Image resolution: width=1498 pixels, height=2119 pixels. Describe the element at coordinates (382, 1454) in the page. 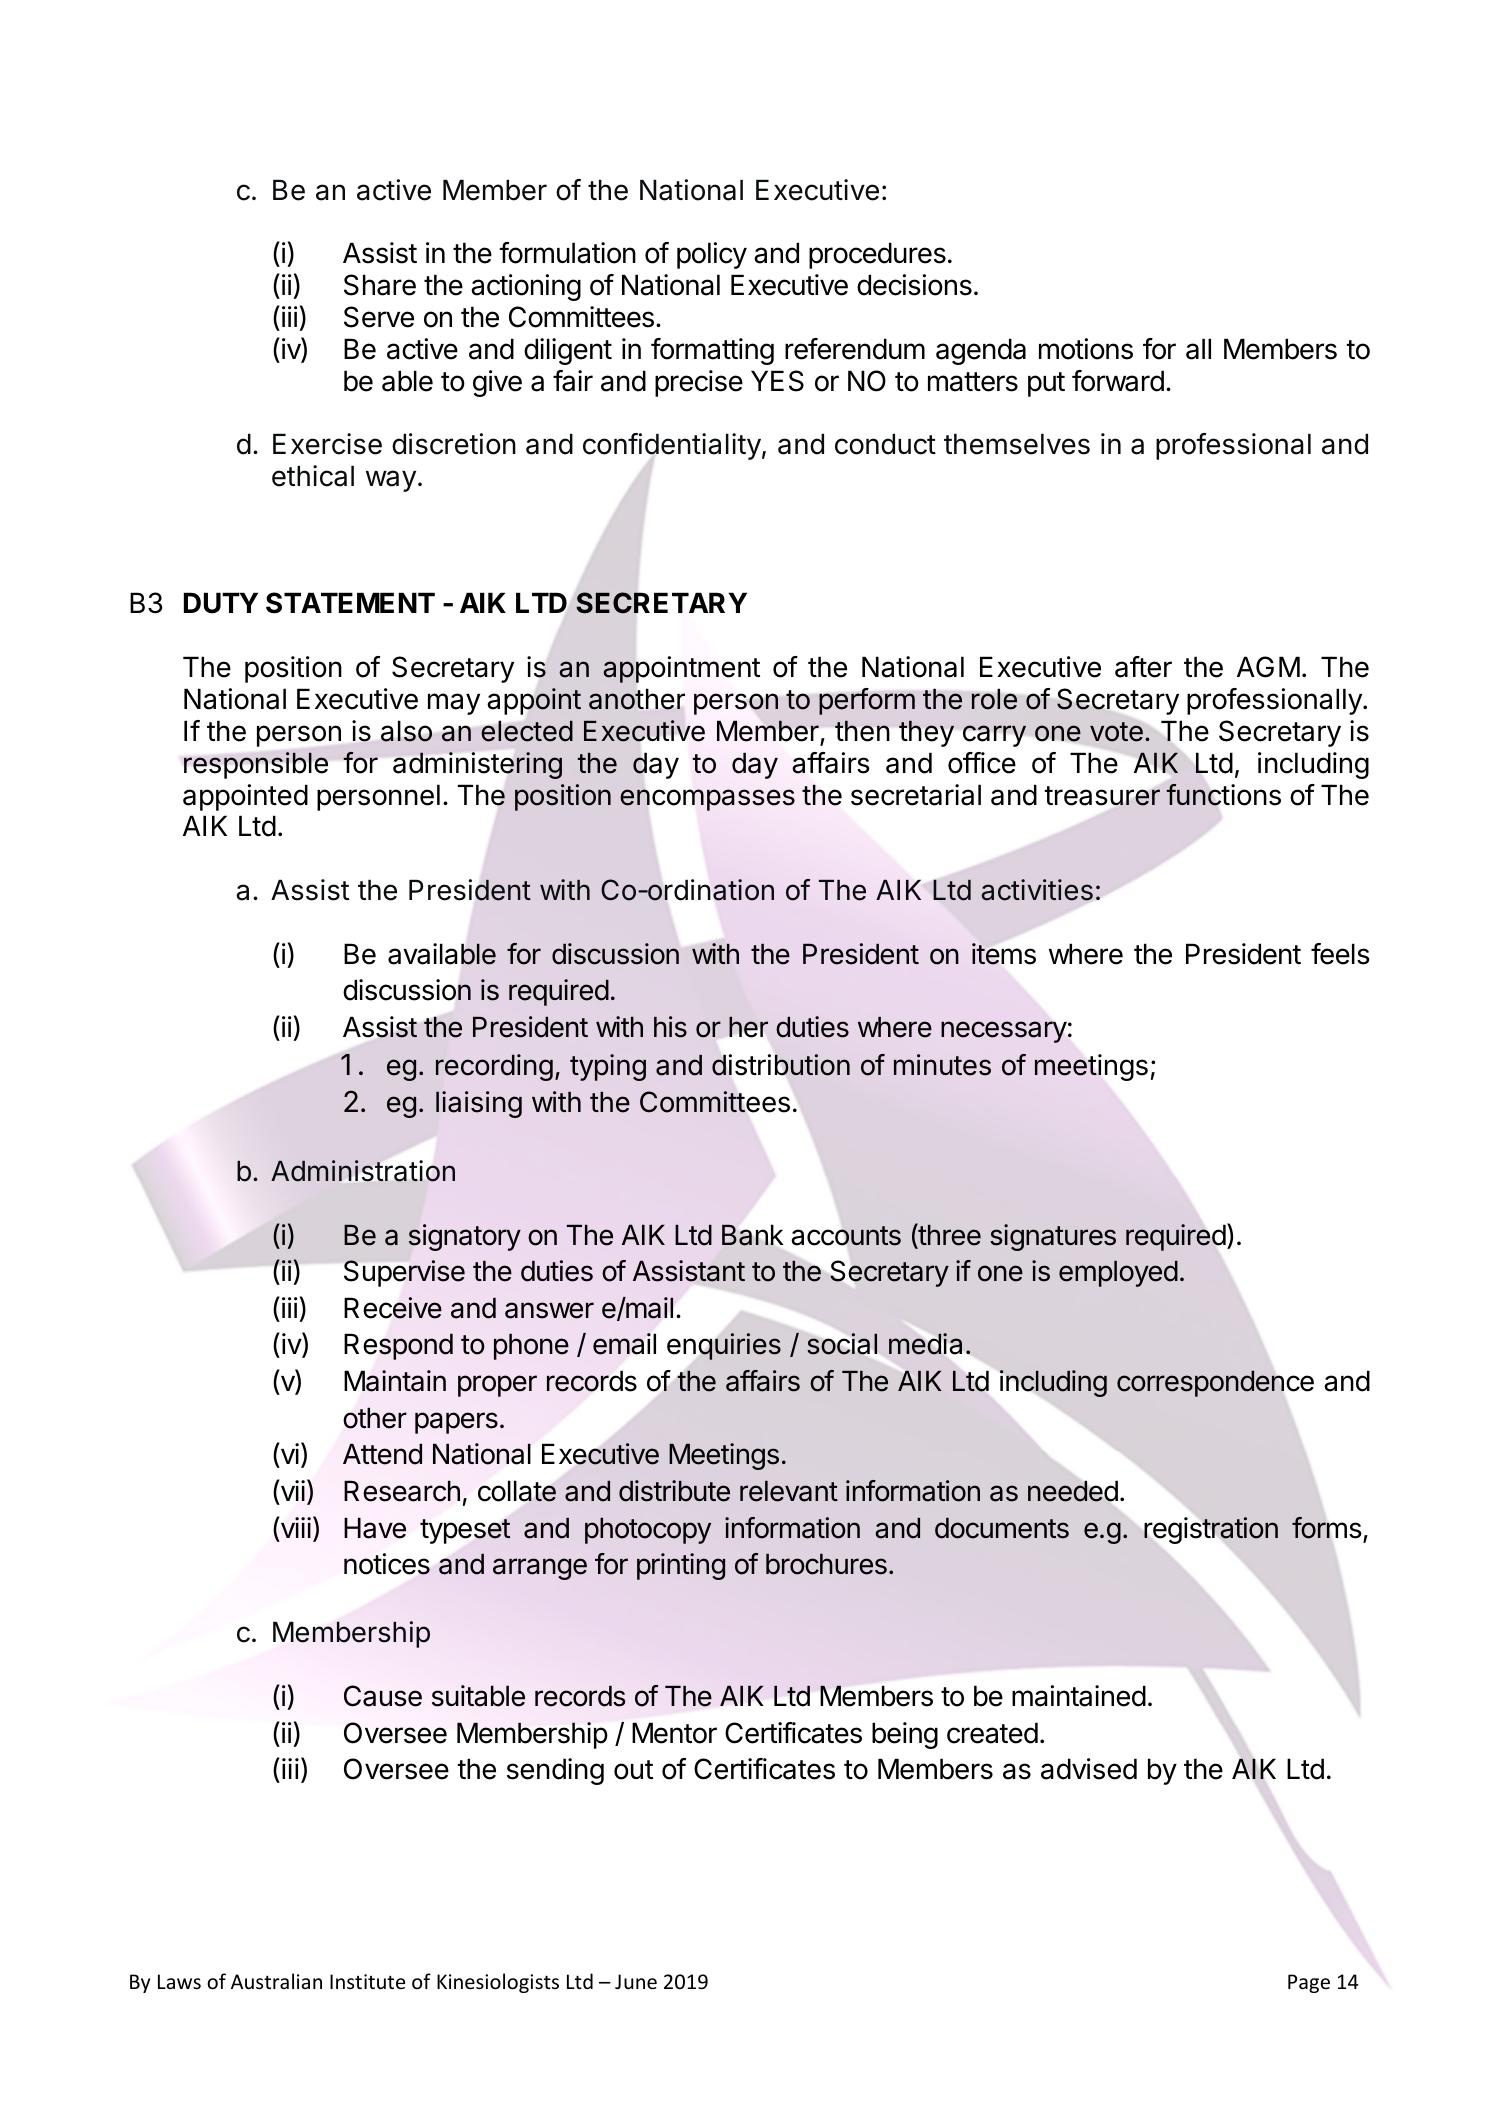

I see `Attend` at that location.
